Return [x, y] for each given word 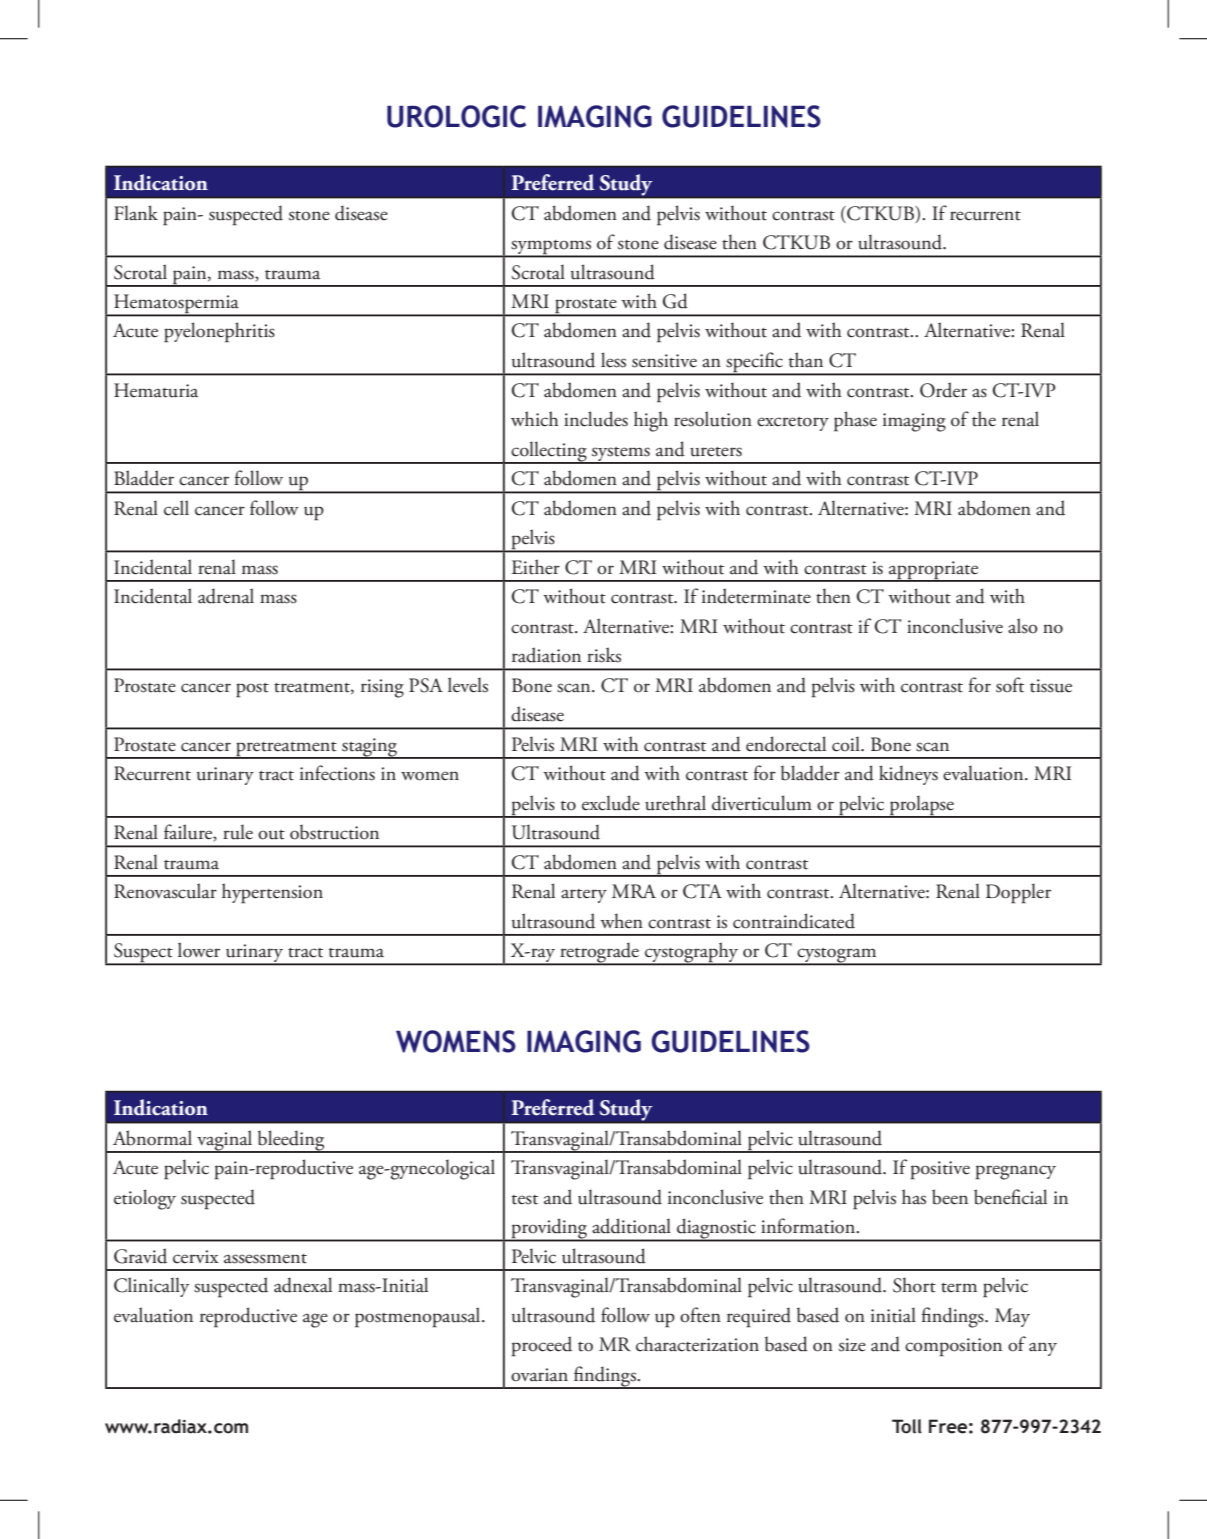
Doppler [1018, 893]
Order [943, 390]
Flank [136, 213]
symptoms [551, 248]
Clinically [151, 1287]
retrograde [599, 953]
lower [199, 950]
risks [604, 655]
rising [382, 688]
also [1023, 626]
